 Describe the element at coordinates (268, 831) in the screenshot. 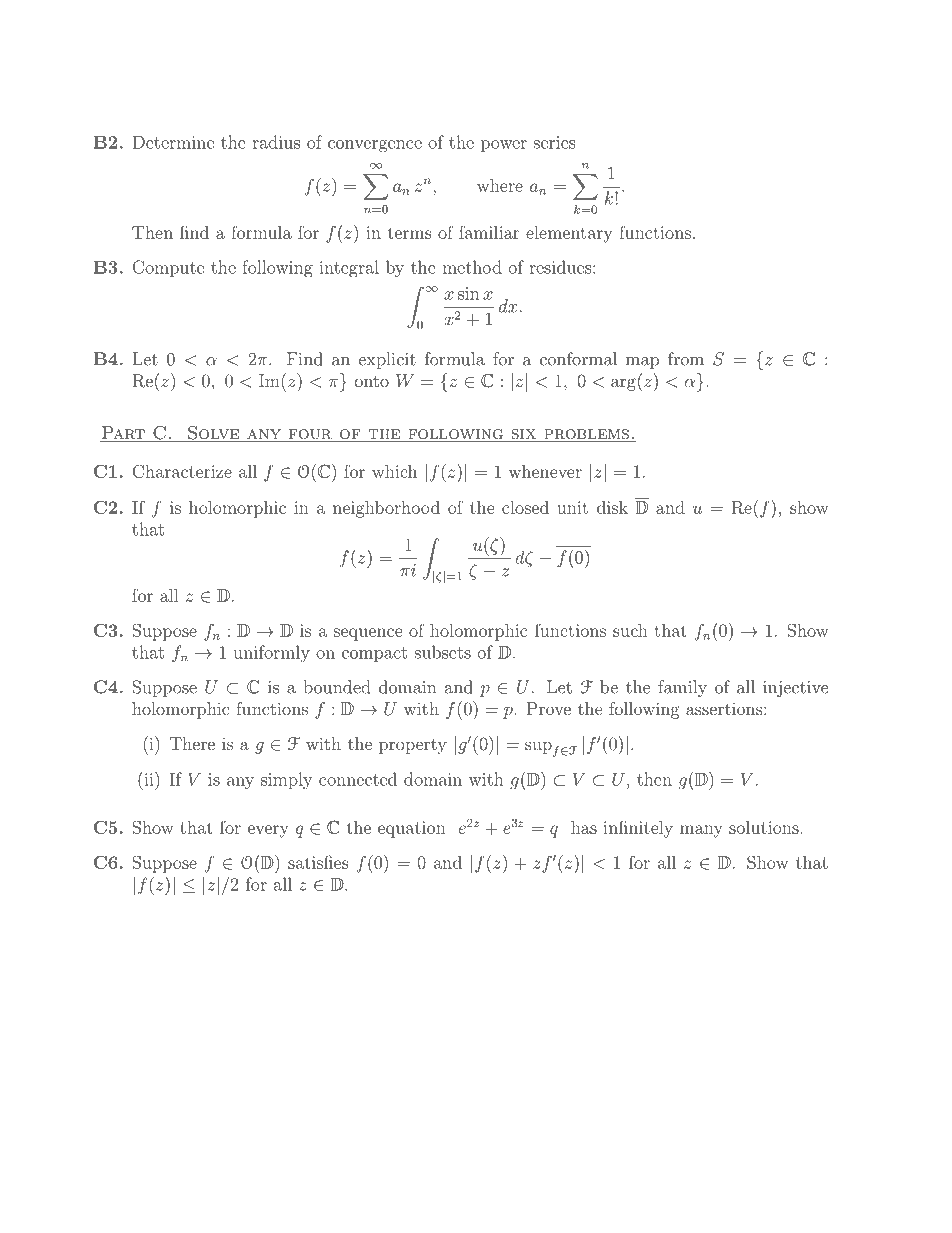

I see `every` at that location.
